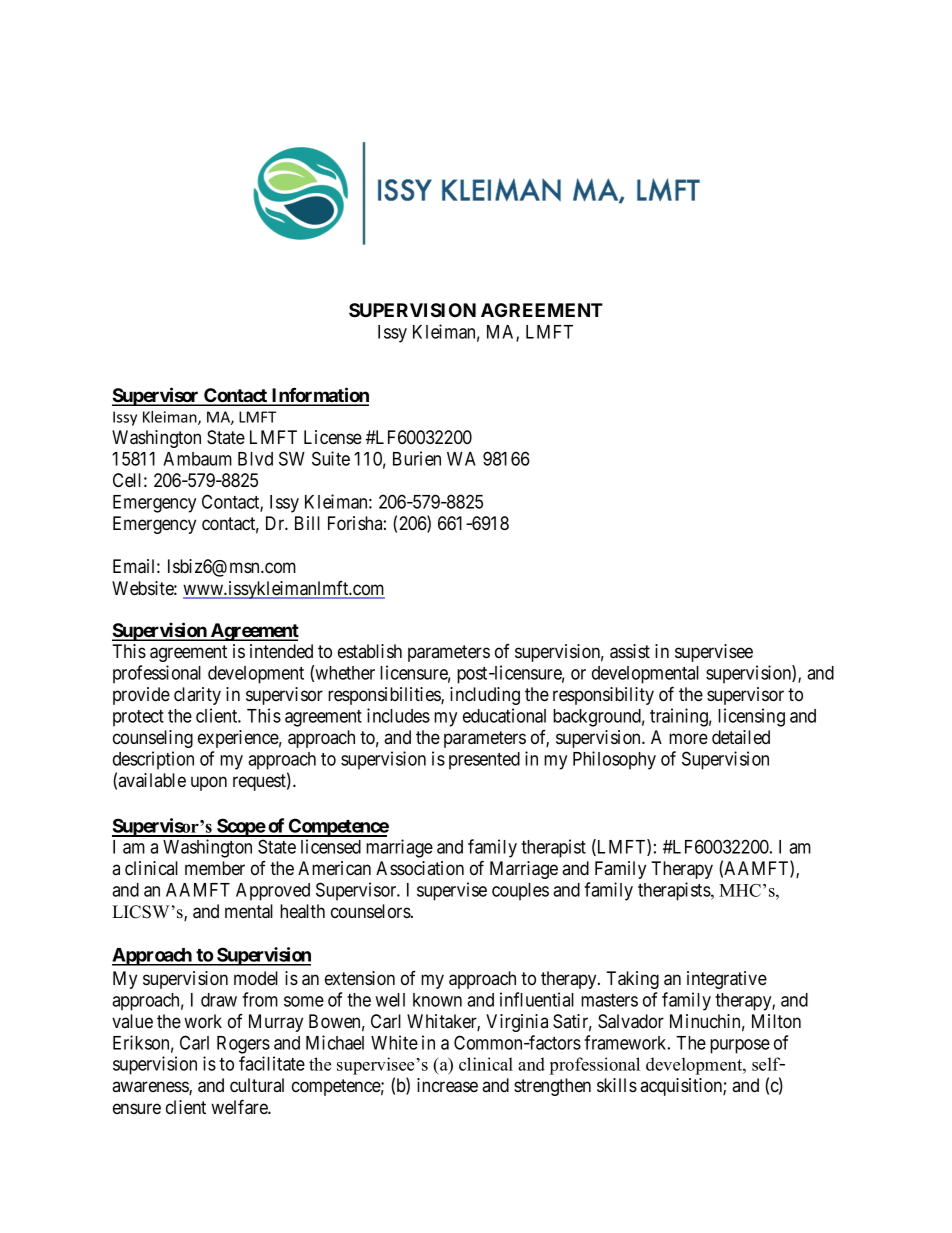 The width and height of the document is (952, 1233). Describe the element at coordinates (307, 523) in the document. I see `Bill` at that location.
